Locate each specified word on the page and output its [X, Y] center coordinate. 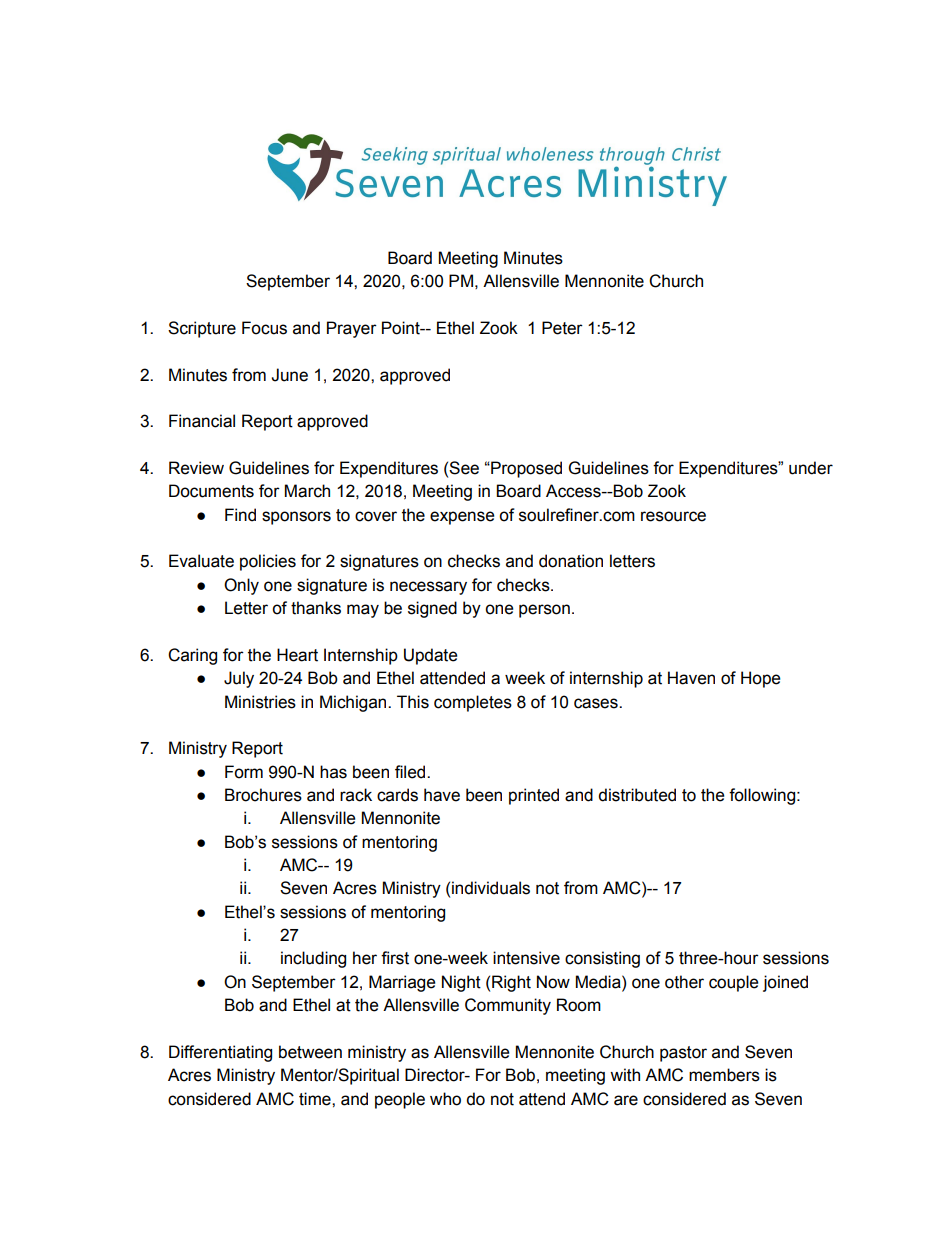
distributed [637, 795]
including [313, 959]
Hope [760, 679]
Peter [562, 328]
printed [534, 796]
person [544, 611]
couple [733, 983]
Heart [297, 655]
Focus [264, 328]
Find [240, 515]
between [310, 1052]
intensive [526, 958]
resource [673, 516]
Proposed [525, 469]
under [811, 468]
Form [244, 772]
